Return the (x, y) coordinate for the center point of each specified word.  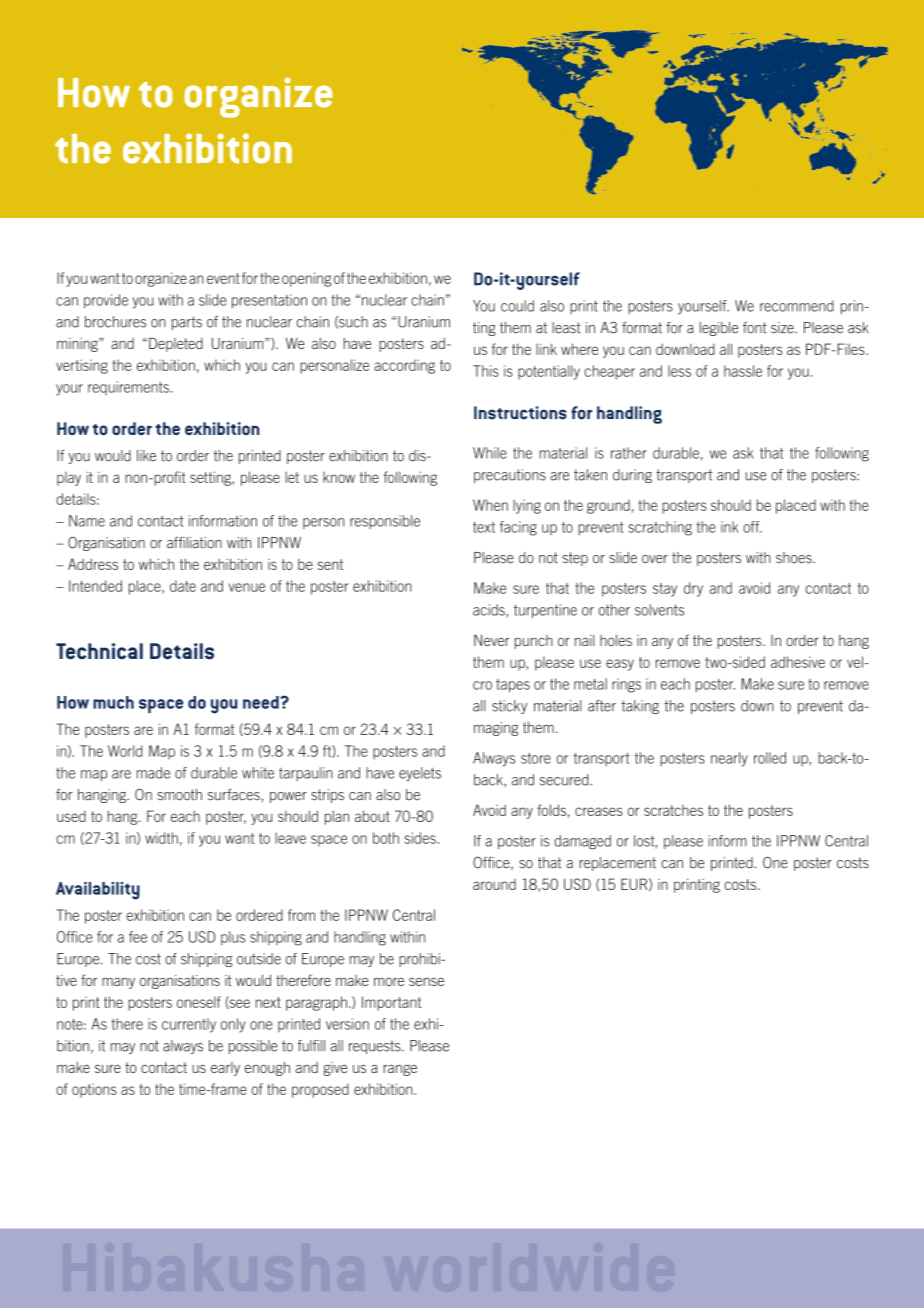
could (517, 306)
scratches (673, 810)
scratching (660, 528)
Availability (98, 890)
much (113, 702)
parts (187, 323)
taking (640, 707)
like (146, 456)
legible (719, 329)
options (94, 1090)
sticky (509, 707)
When (490, 505)
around (494, 884)
